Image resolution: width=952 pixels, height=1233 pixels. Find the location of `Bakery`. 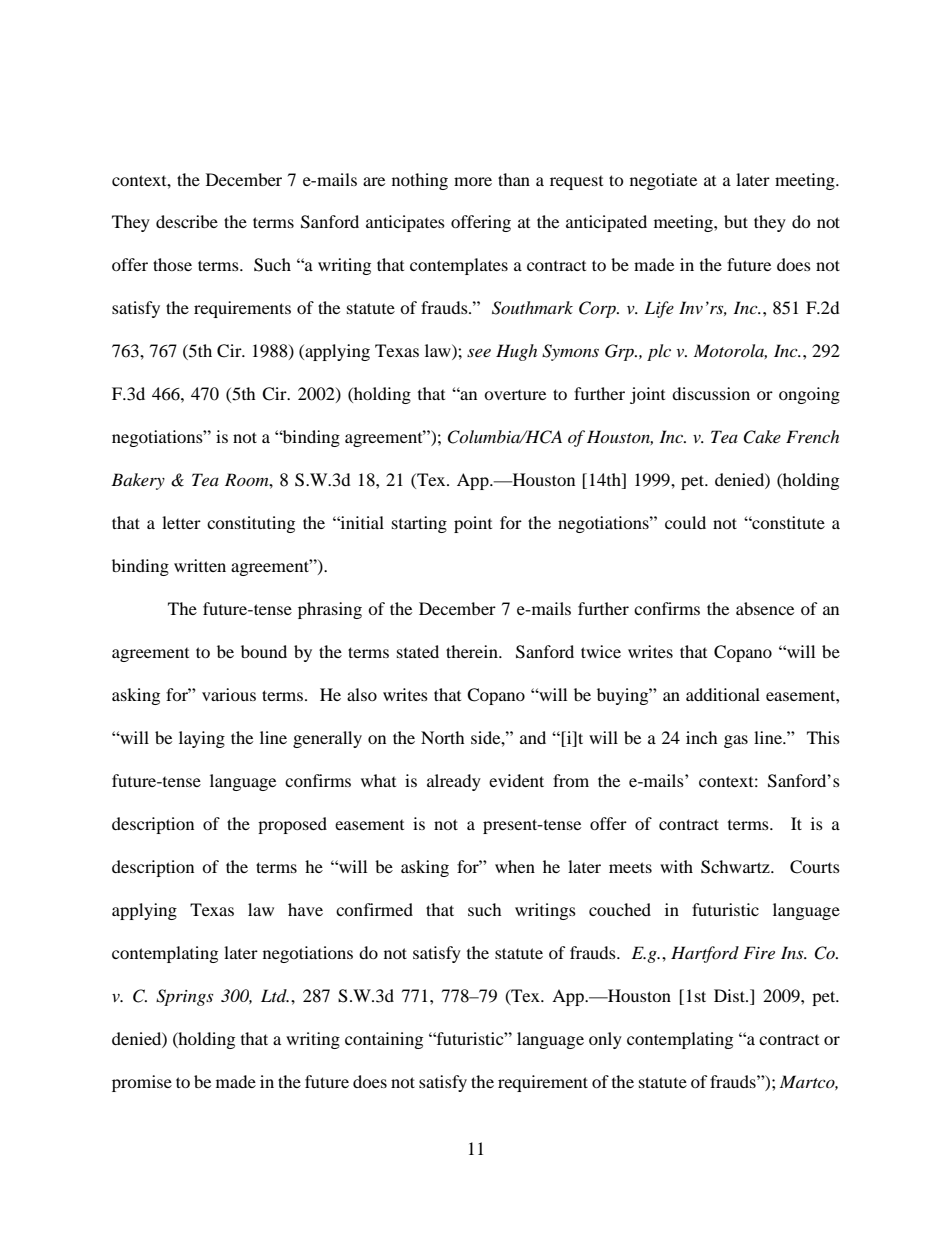

Bakery is located at coordinates (138, 481).
